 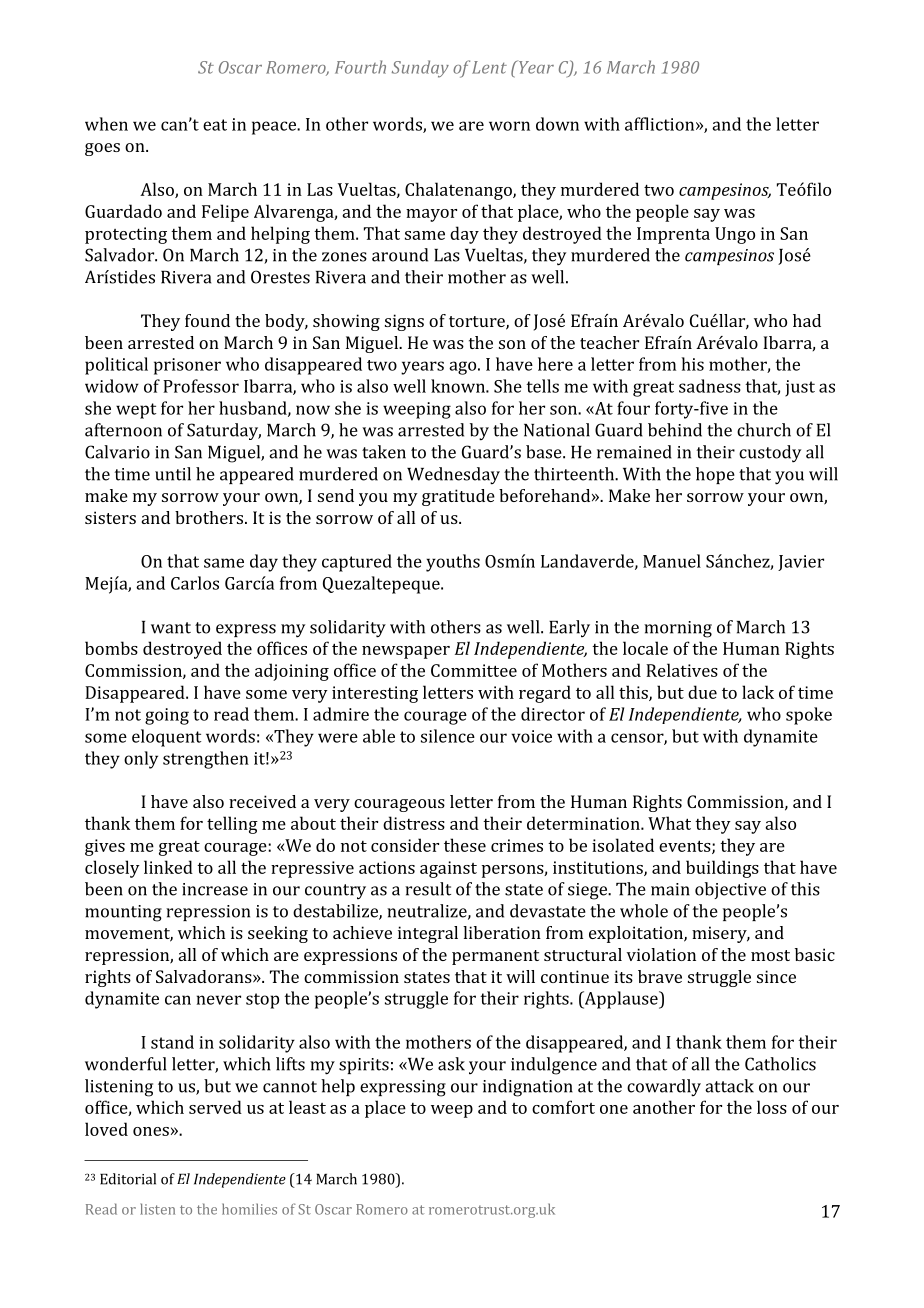 I want to click on indignation, so click(x=528, y=1088).
